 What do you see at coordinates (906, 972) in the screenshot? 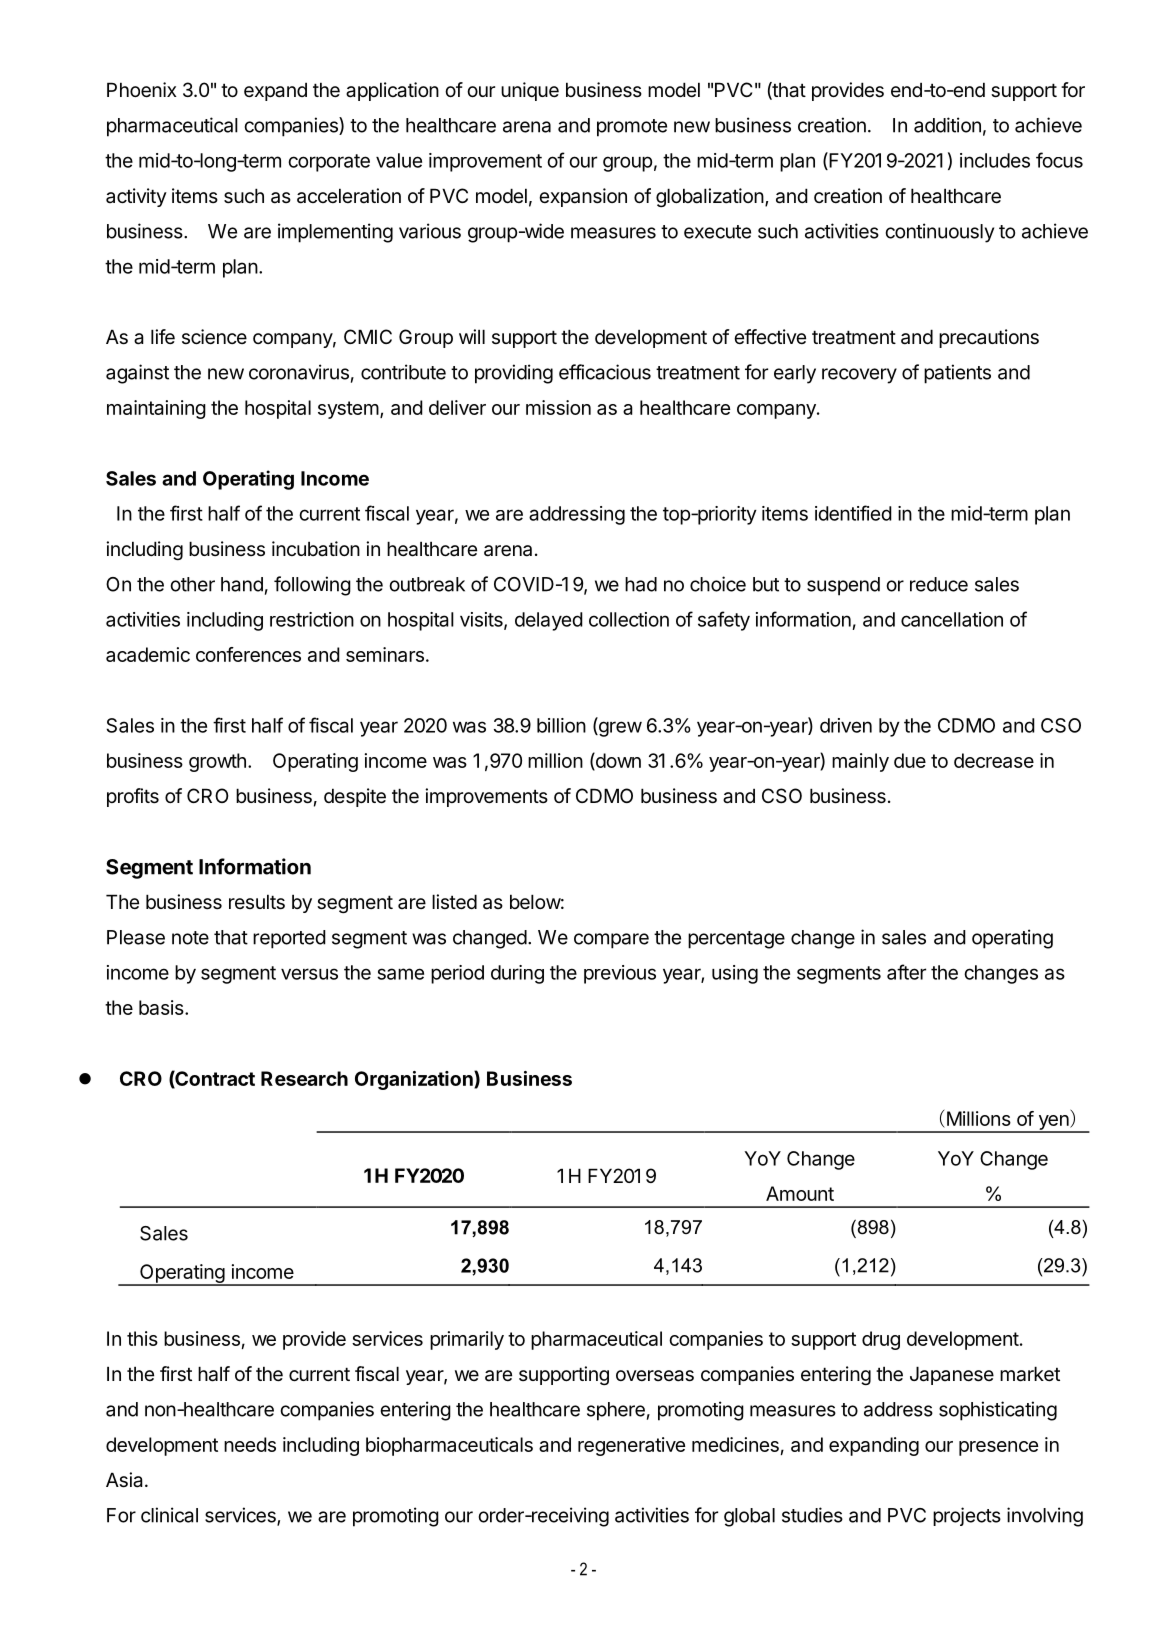
I see `after` at bounding box center [906, 972].
